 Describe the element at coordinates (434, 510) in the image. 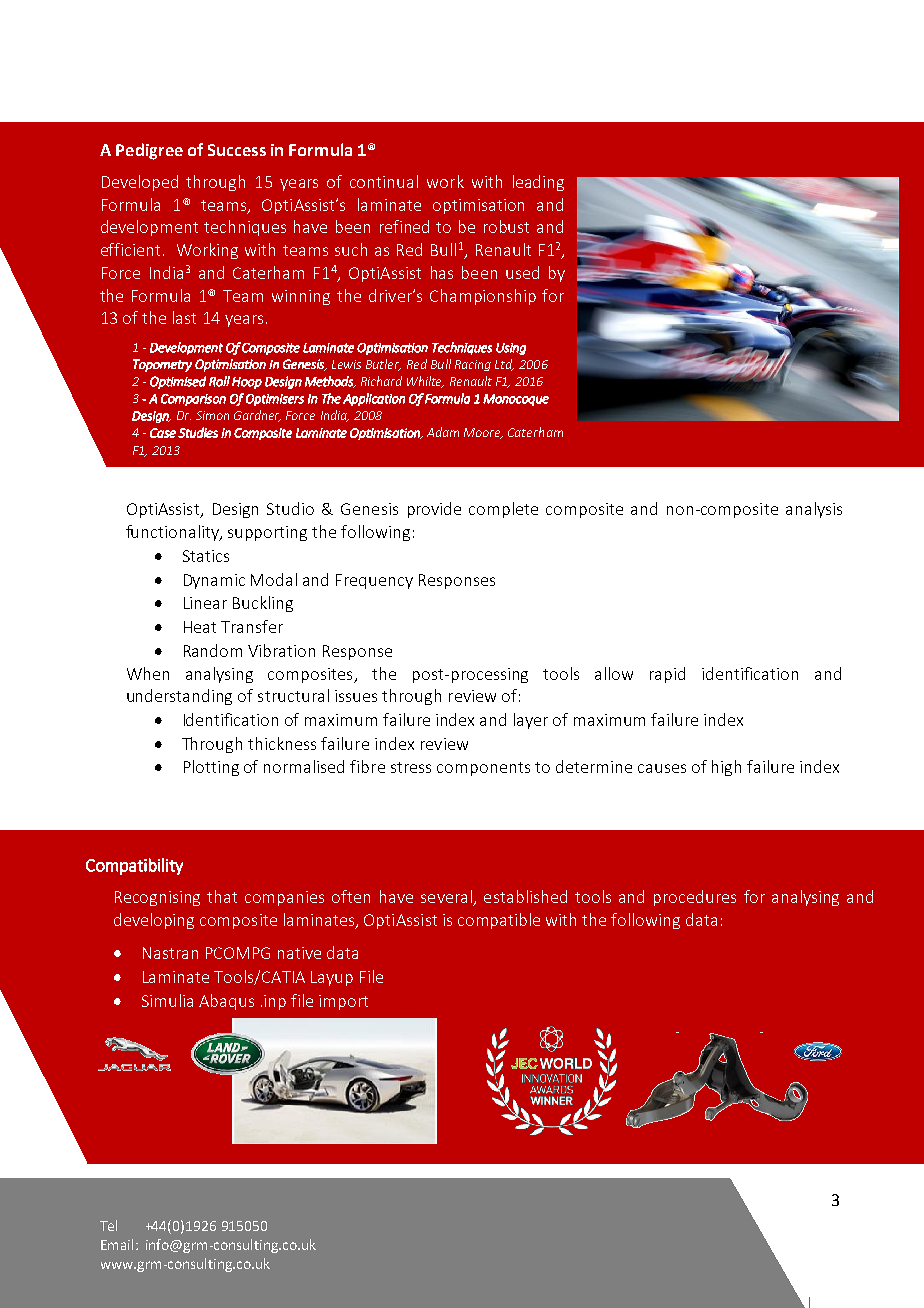

I see `provide` at that location.
